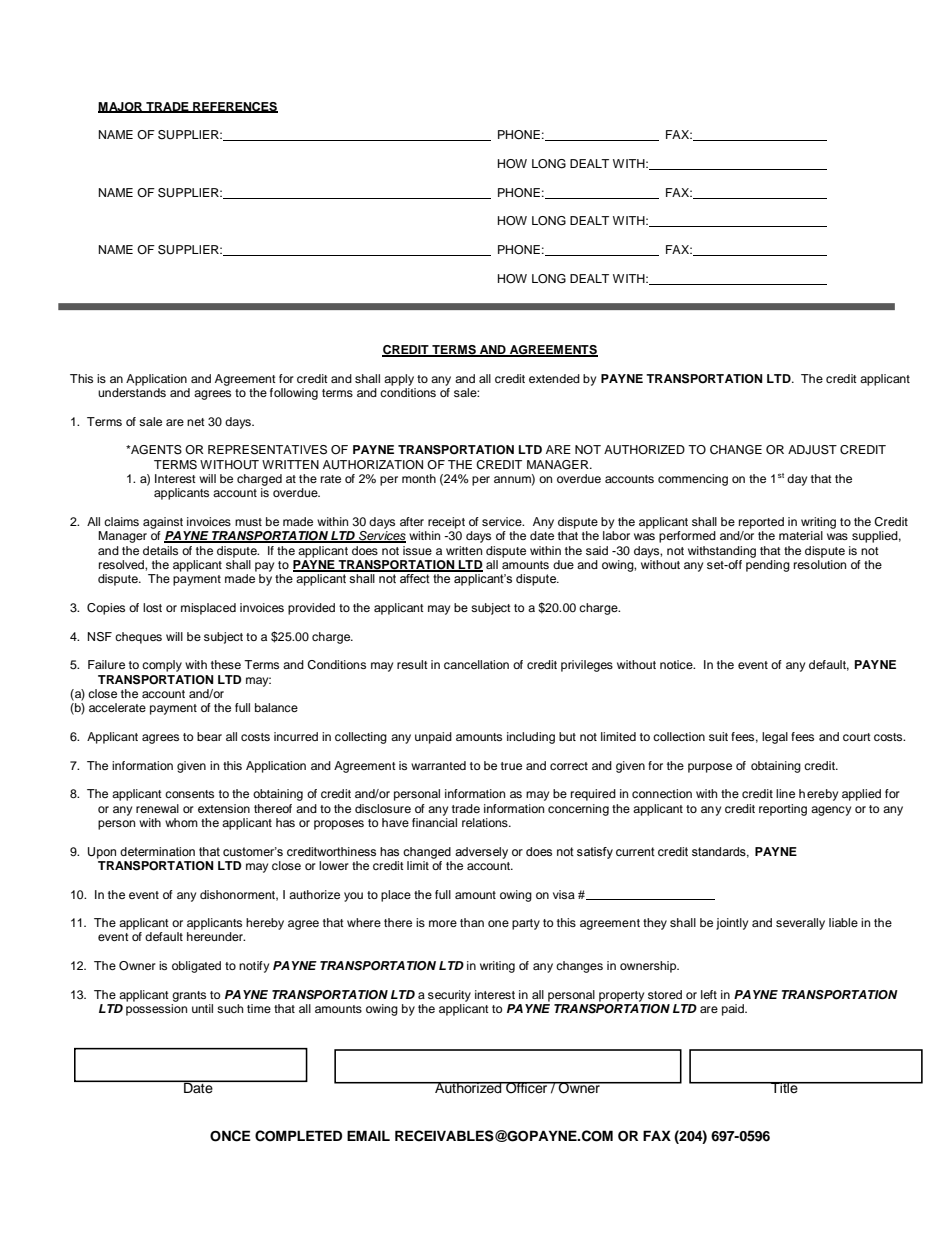 The image size is (952, 1233). What do you see at coordinates (196, 967) in the document?
I see `obligated` at bounding box center [196, 967].
